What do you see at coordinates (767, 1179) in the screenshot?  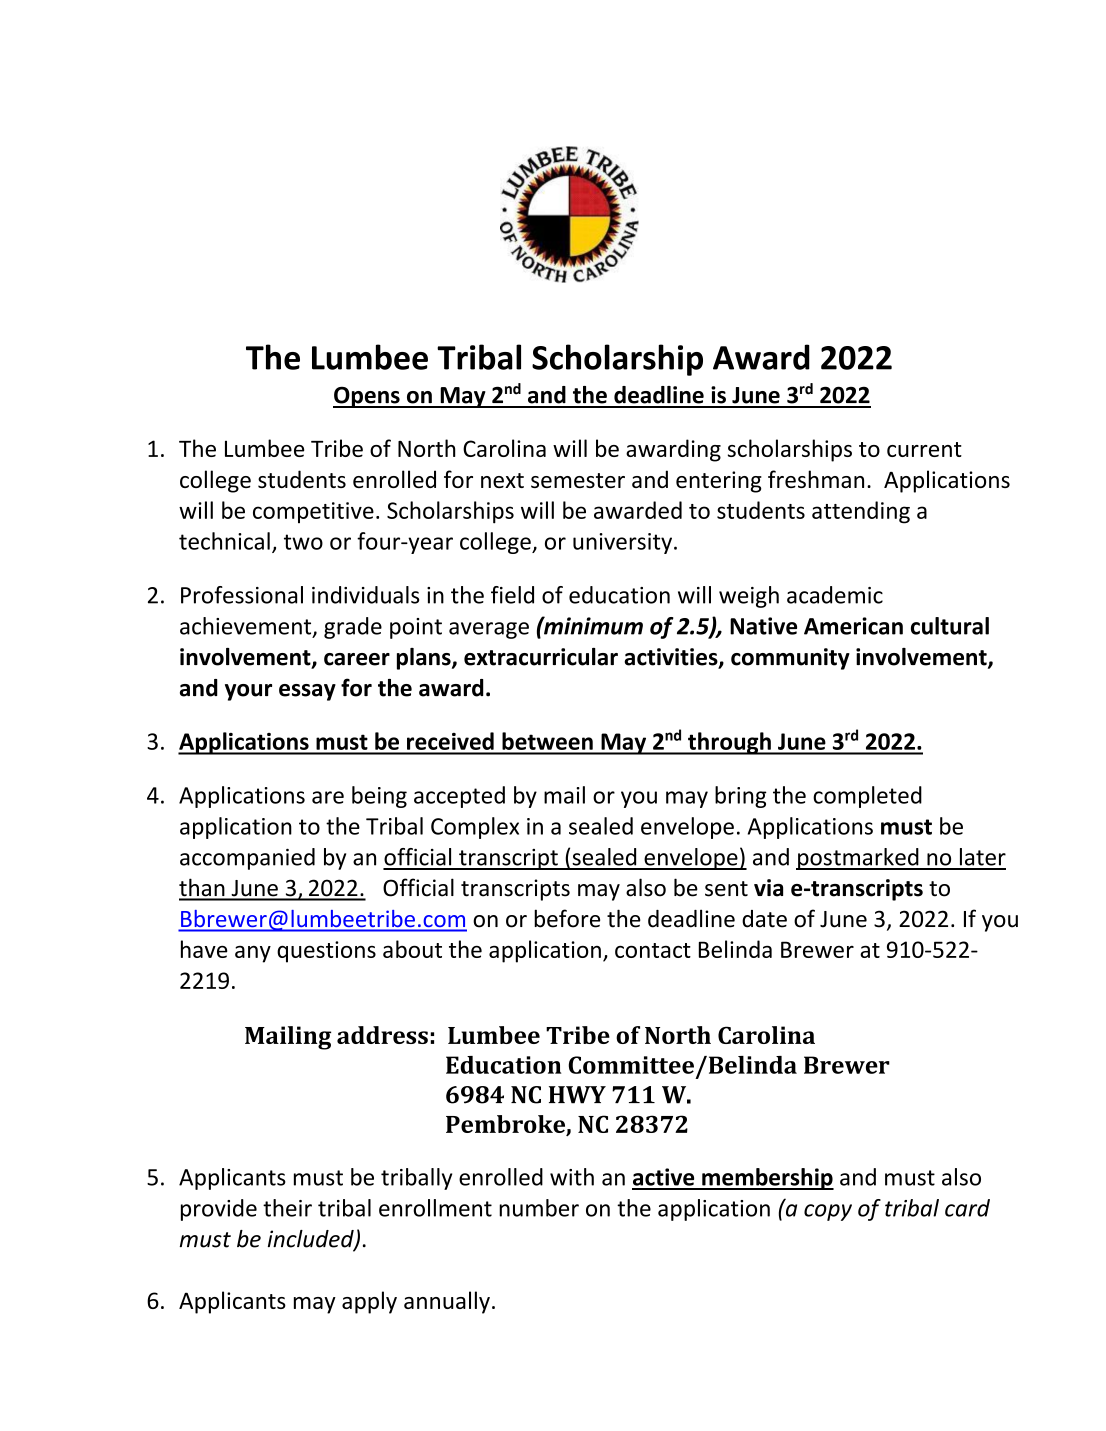 I see `membership` at bounding box center [767, 1179].
